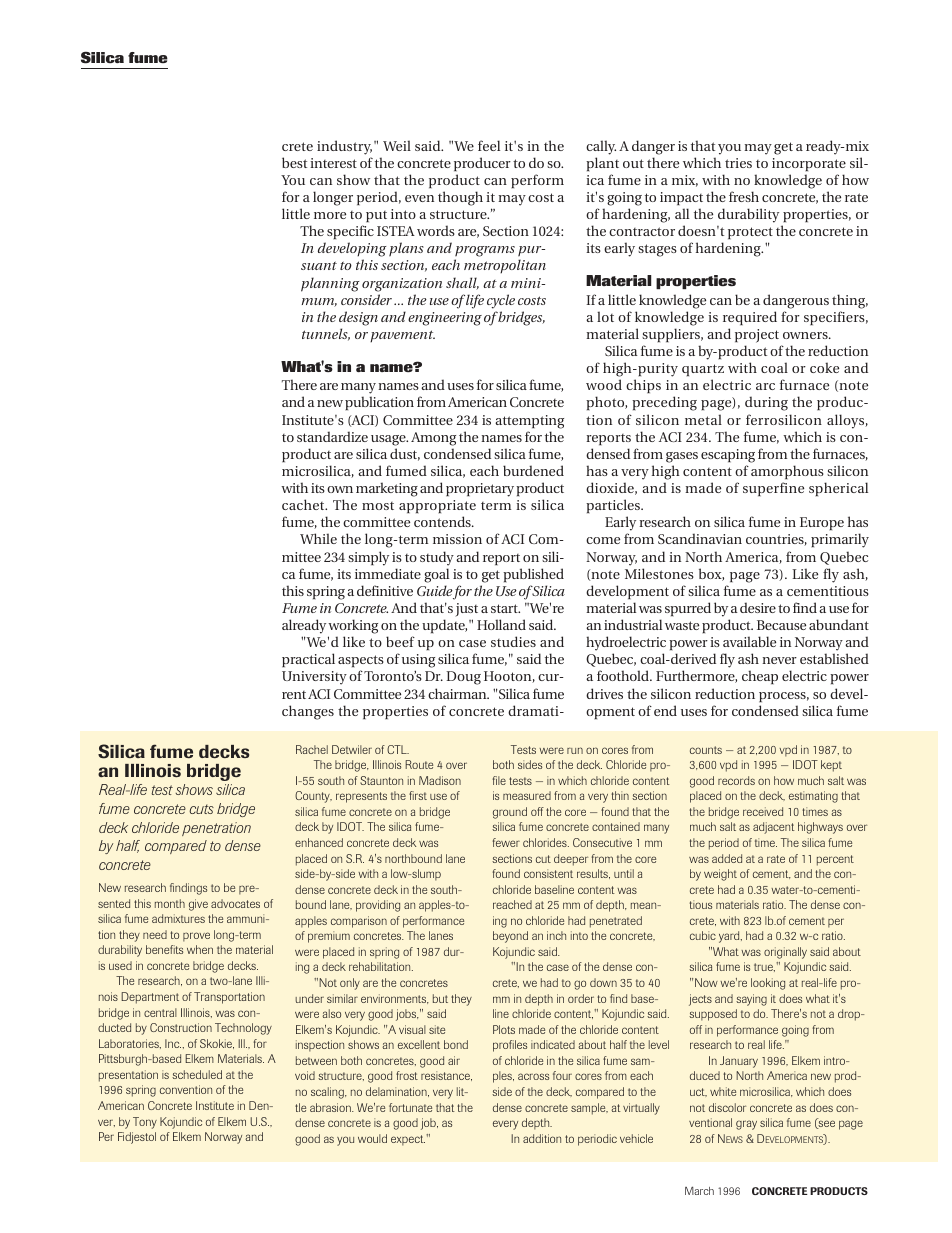  I want to click on goal, so click(436, 575).
